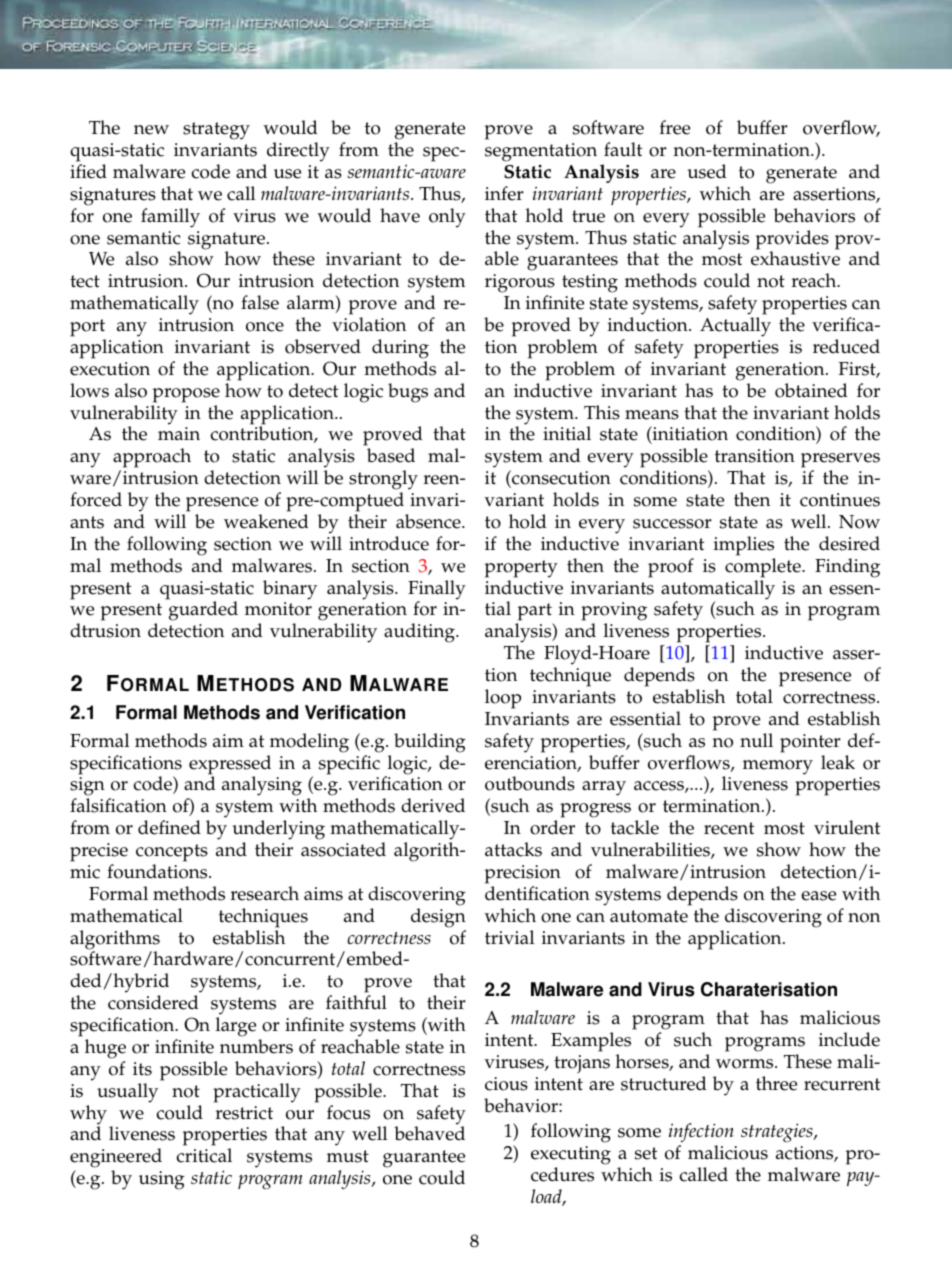  Describe the element at coordinates (151, 130) in the screenshot. I see `new` at that location.
